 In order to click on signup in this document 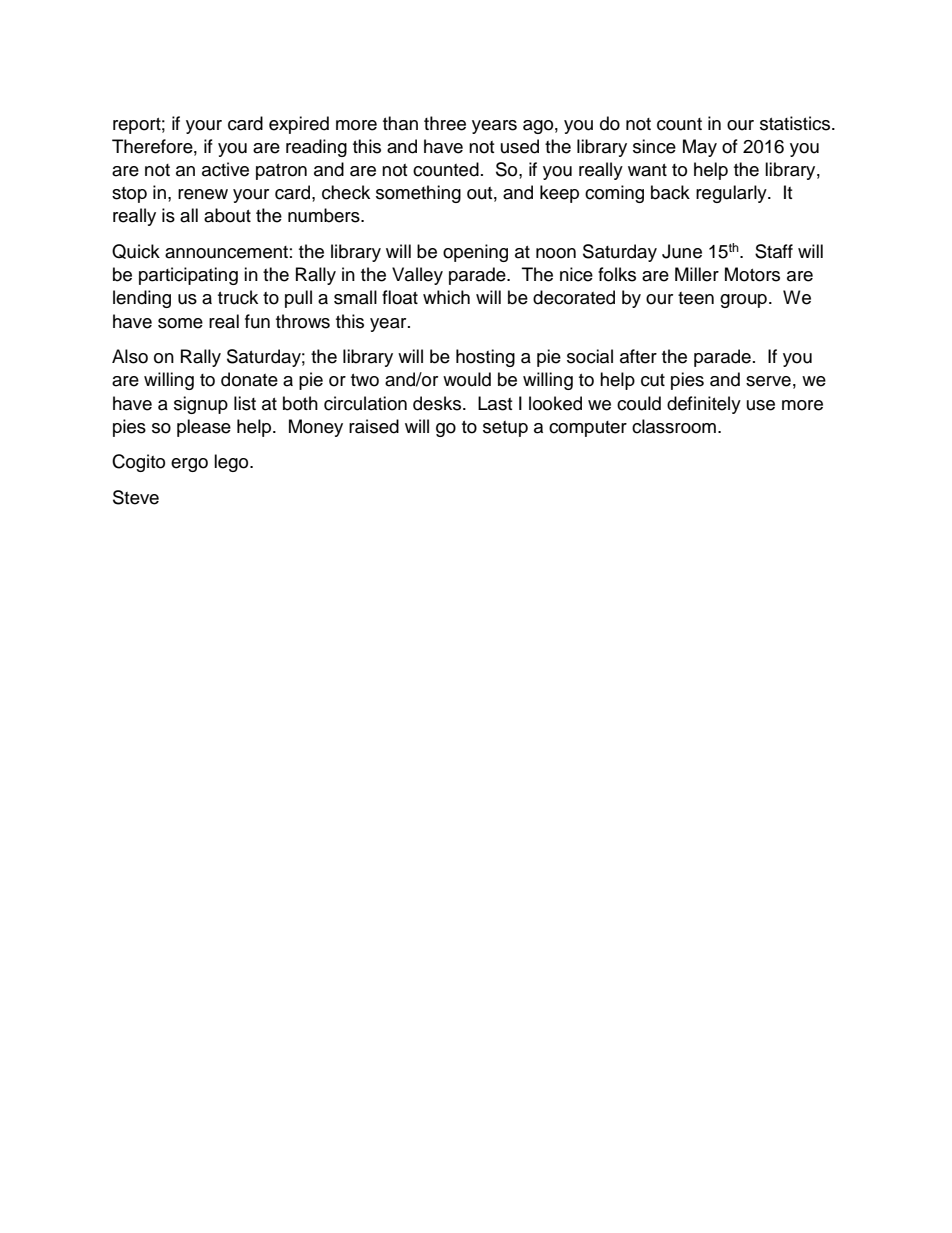, I will do `click(201, 405)`.
